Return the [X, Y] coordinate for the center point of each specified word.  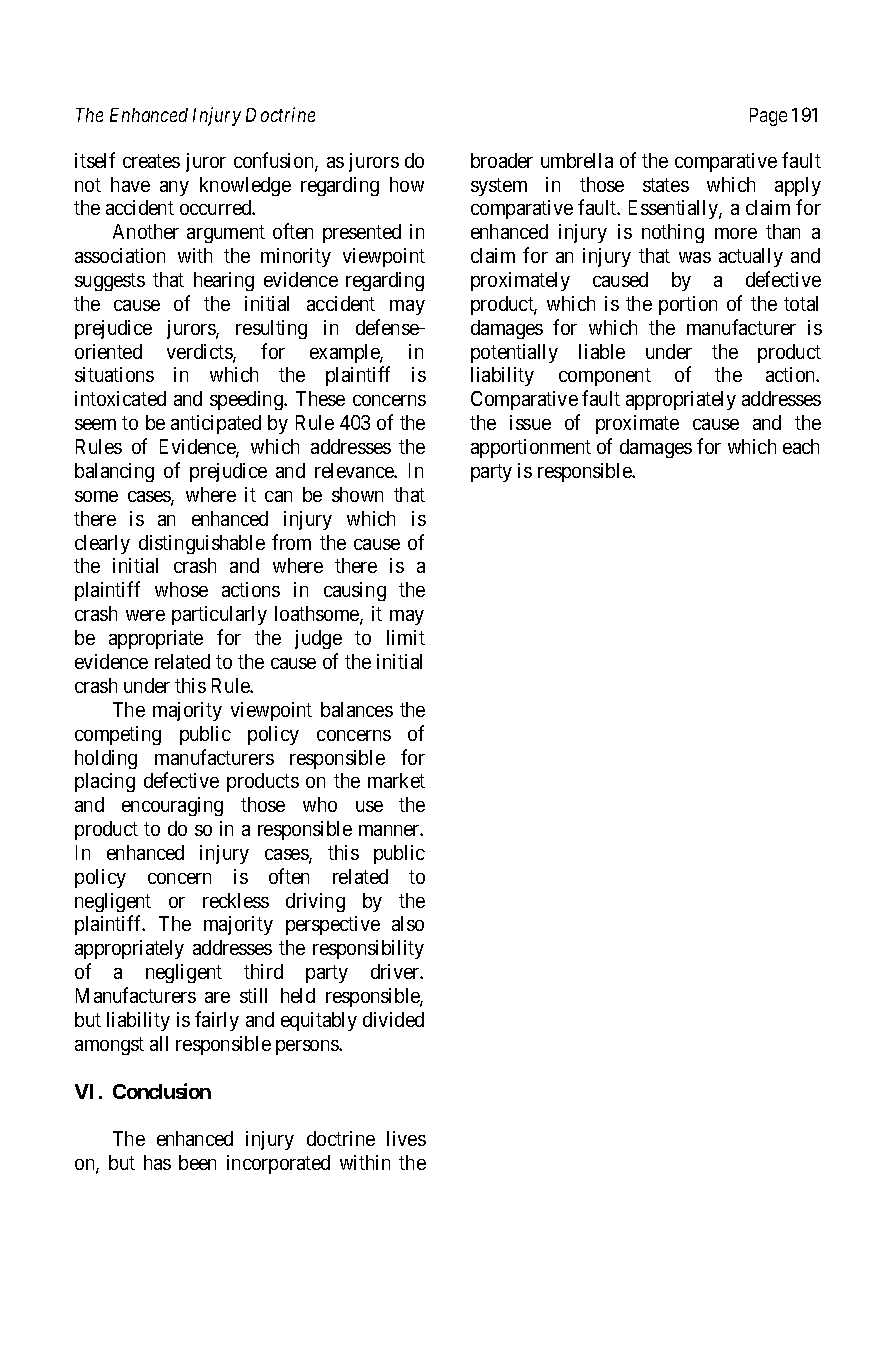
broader [502, 160]
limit [406, 637]
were [145, 615]
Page [768, 117]
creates [151, 161]
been [197, 1162]
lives [406, 1138]
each [801, 446]
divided [393, 1019]
